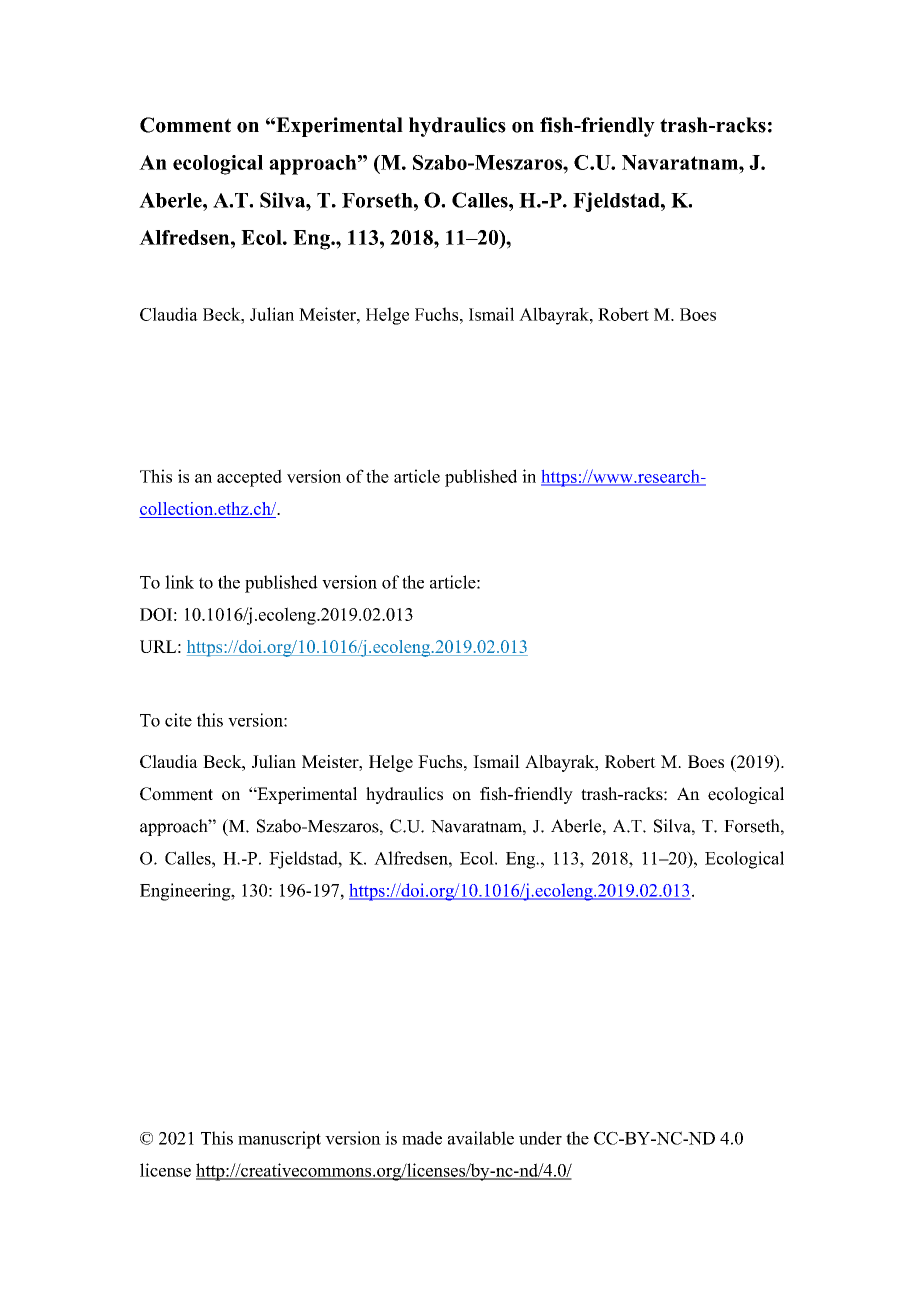 Image resolution: width=924 pixels, height=1308 pixels. What do you see at coordinates (179, 582) in the page?
I see `link` at bounding box center [179, 582].
